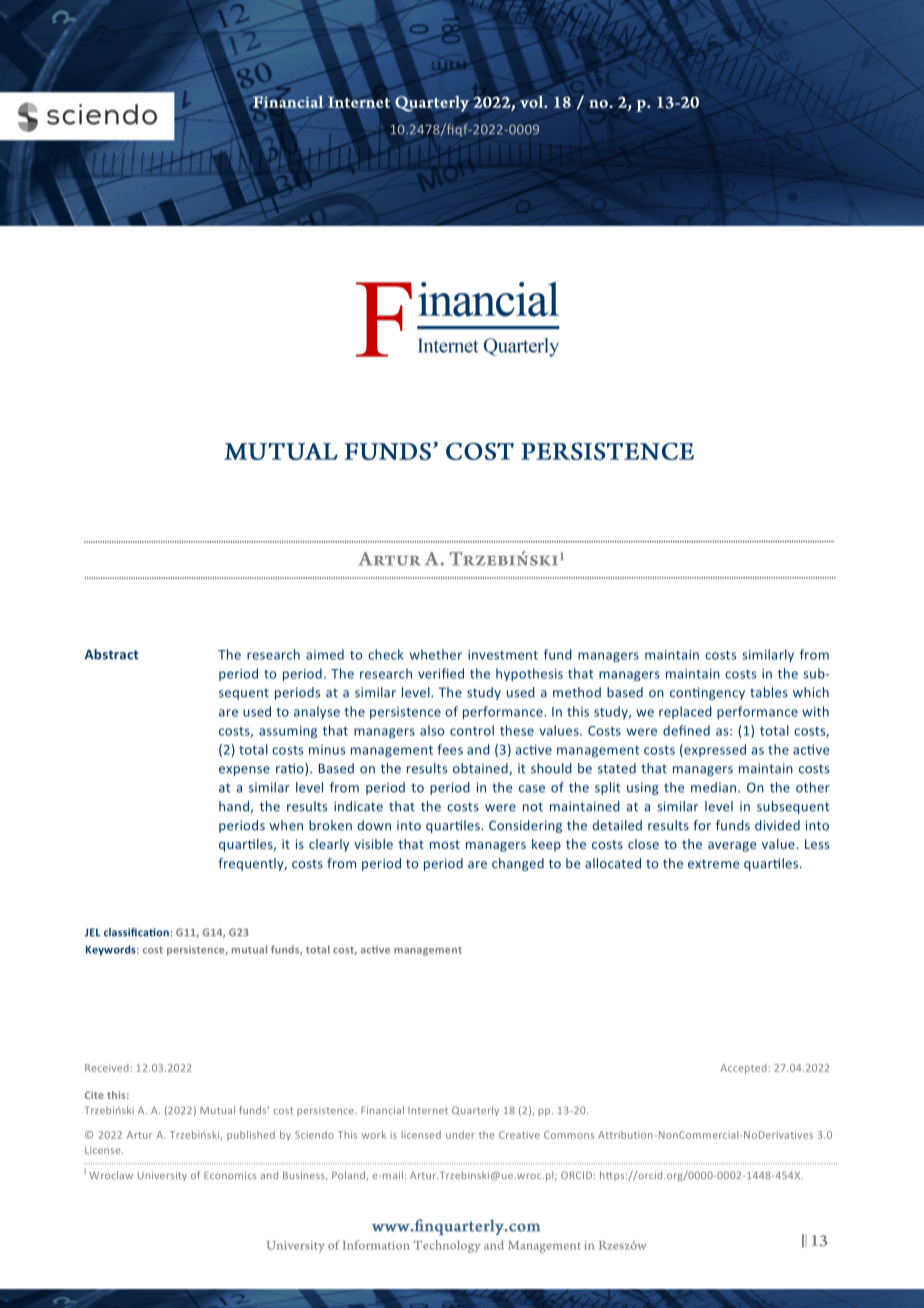 Image resolution: width=924 pixels, height=1308 pixels. Describe the element at coordinates (707, 693) in the screenshot. I see `contingency` at that location.
